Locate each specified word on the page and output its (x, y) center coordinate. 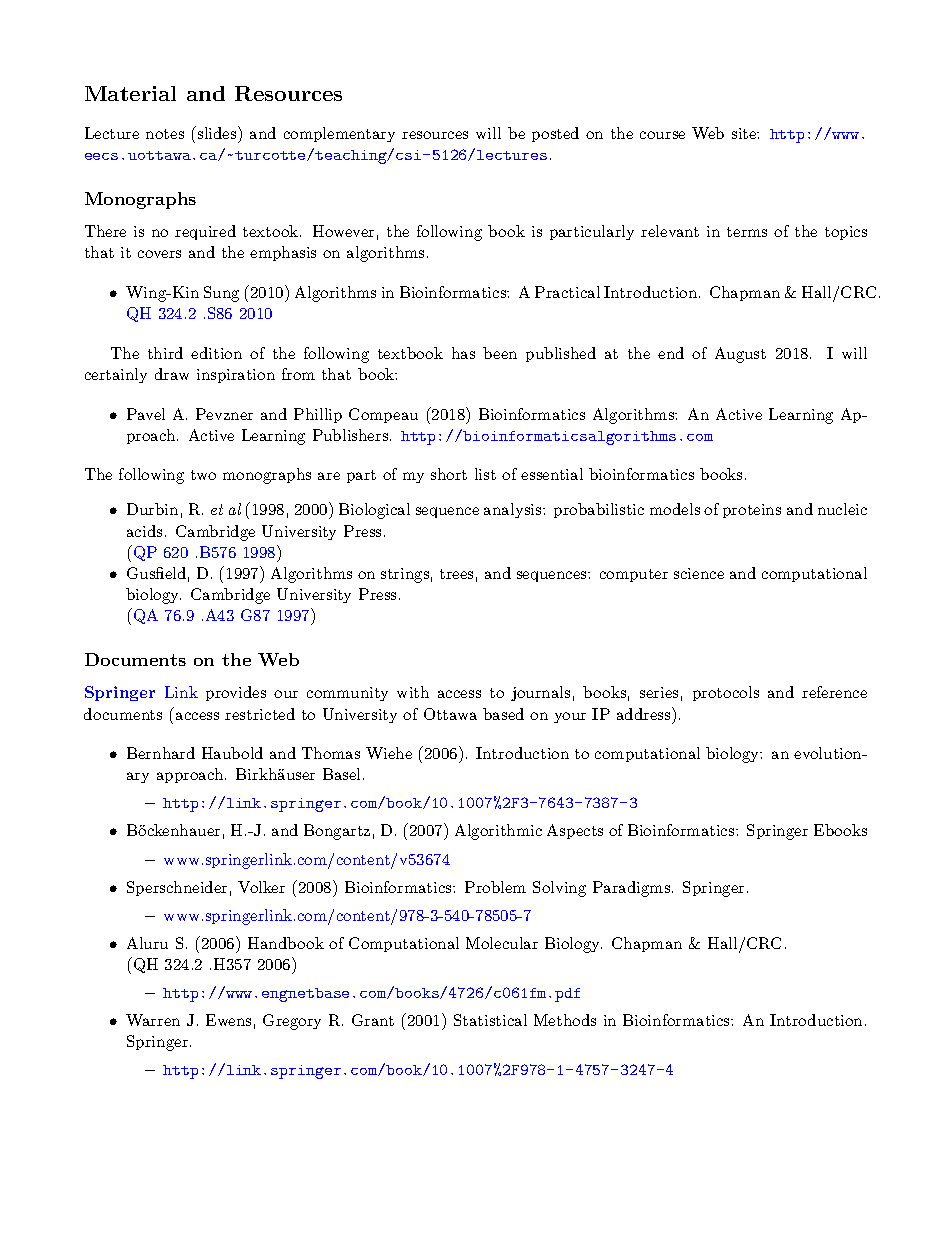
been (500, 353)
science (699, 573)
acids (144, 531)
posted (555, 134)
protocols (726, 693)
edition (216, 353)
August (740, 355)
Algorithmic (498, 832)
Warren (153, 1020)
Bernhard (161, 753)
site (745, 133)
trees (456, 574)
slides (217, 132)
